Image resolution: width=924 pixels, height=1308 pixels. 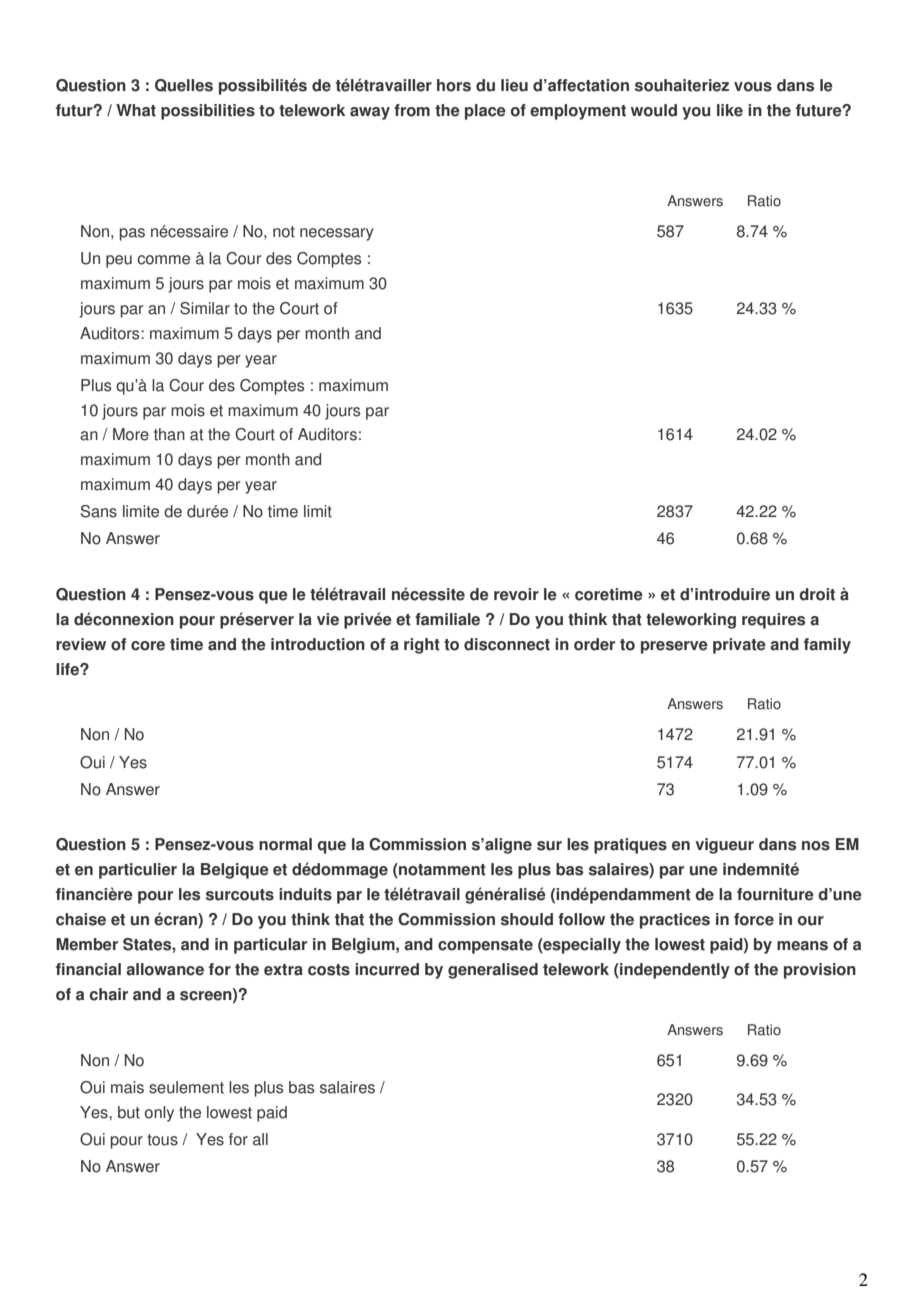 What do you see at coordinates (422, 646) in the screenshot?
I see `right` at bounding box center [422, 646].
